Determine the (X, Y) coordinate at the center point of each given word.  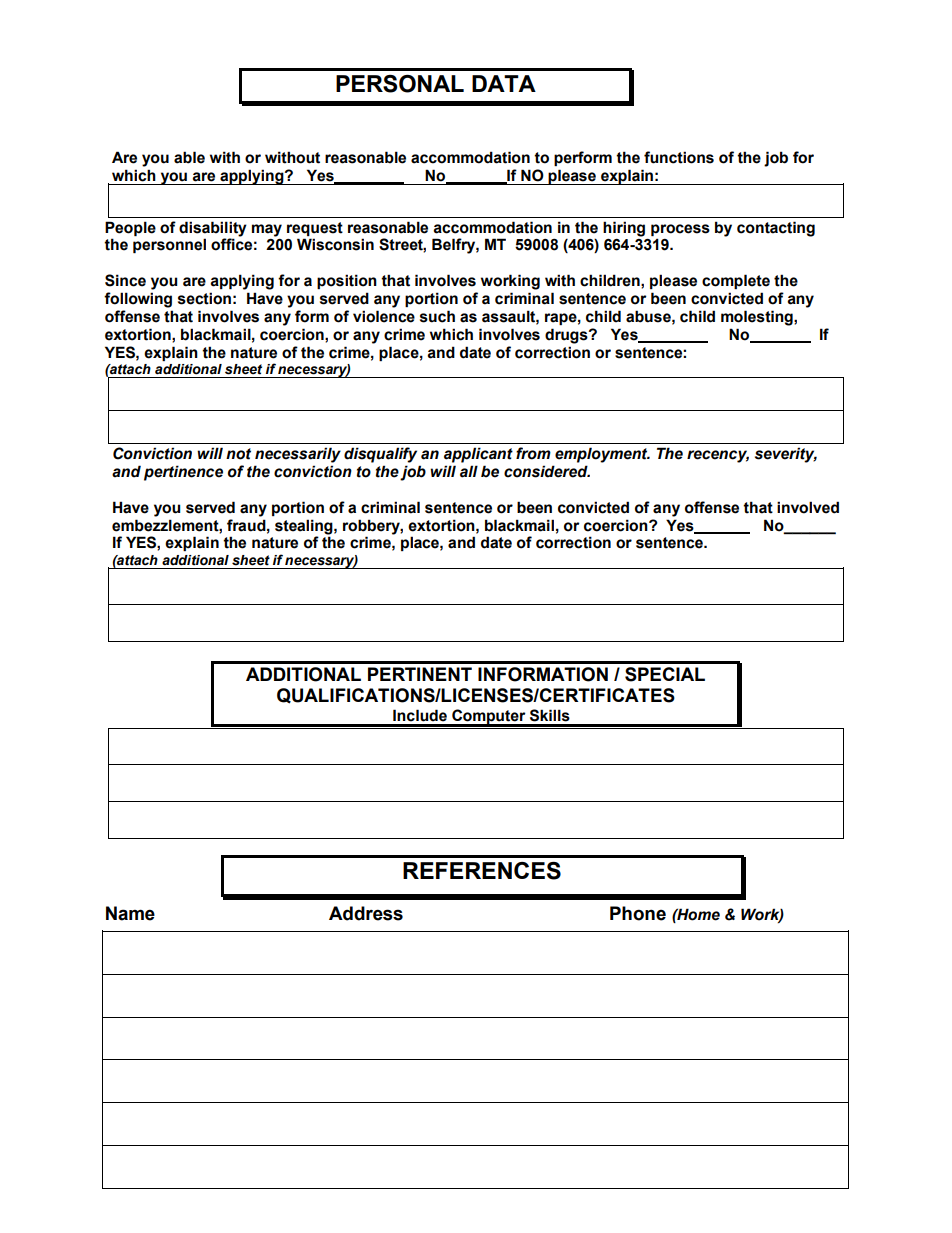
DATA (504, 83)
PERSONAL (400, 84)
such (437, 316)
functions (679, 157)
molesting (758, 318)
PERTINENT (420, 674)
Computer (489, 717)
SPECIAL (665, 674)
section (204, 298)
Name (130, 913)
